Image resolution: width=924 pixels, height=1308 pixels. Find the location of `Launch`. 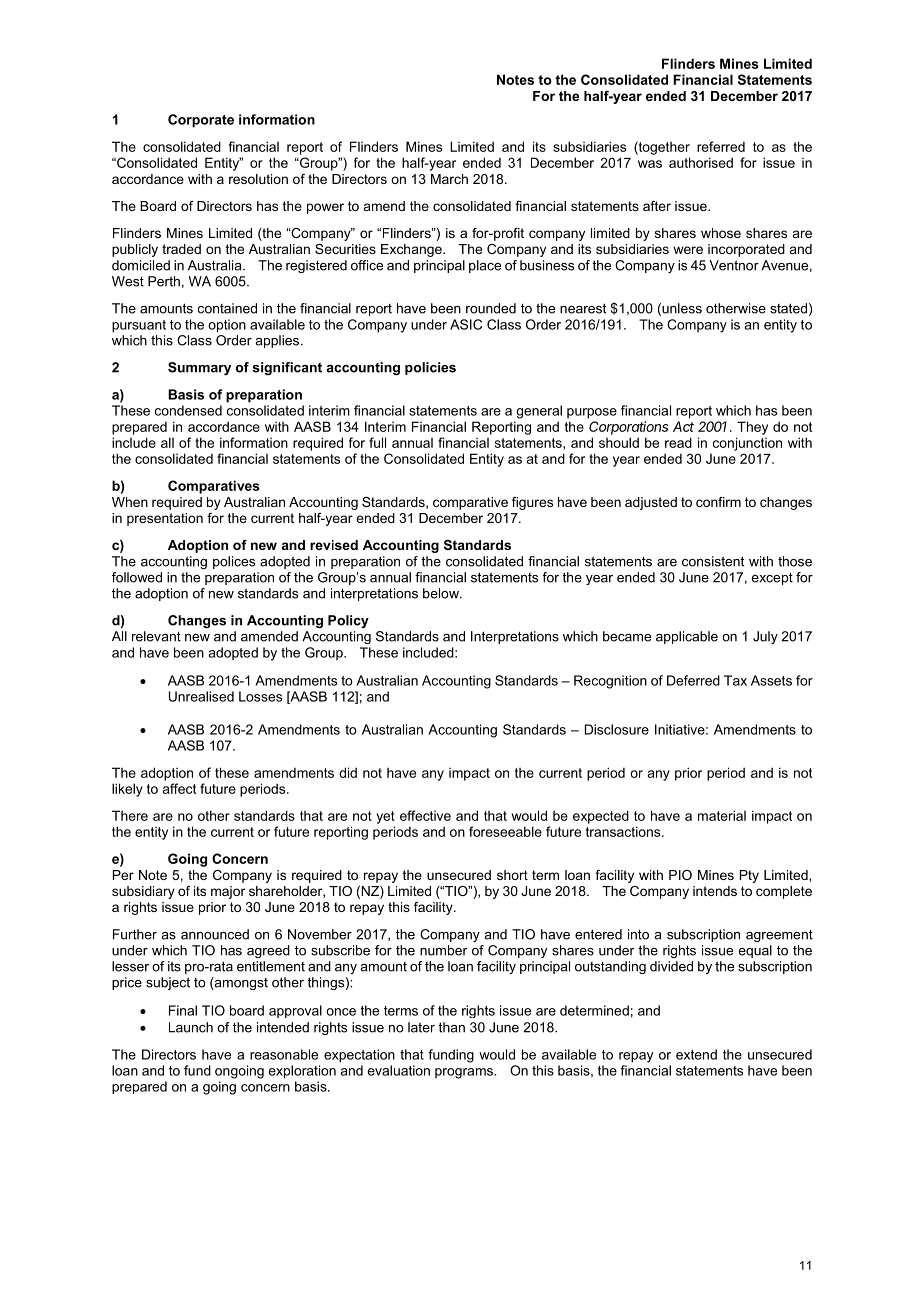

Launch is located at coordinates (191, 1027).
